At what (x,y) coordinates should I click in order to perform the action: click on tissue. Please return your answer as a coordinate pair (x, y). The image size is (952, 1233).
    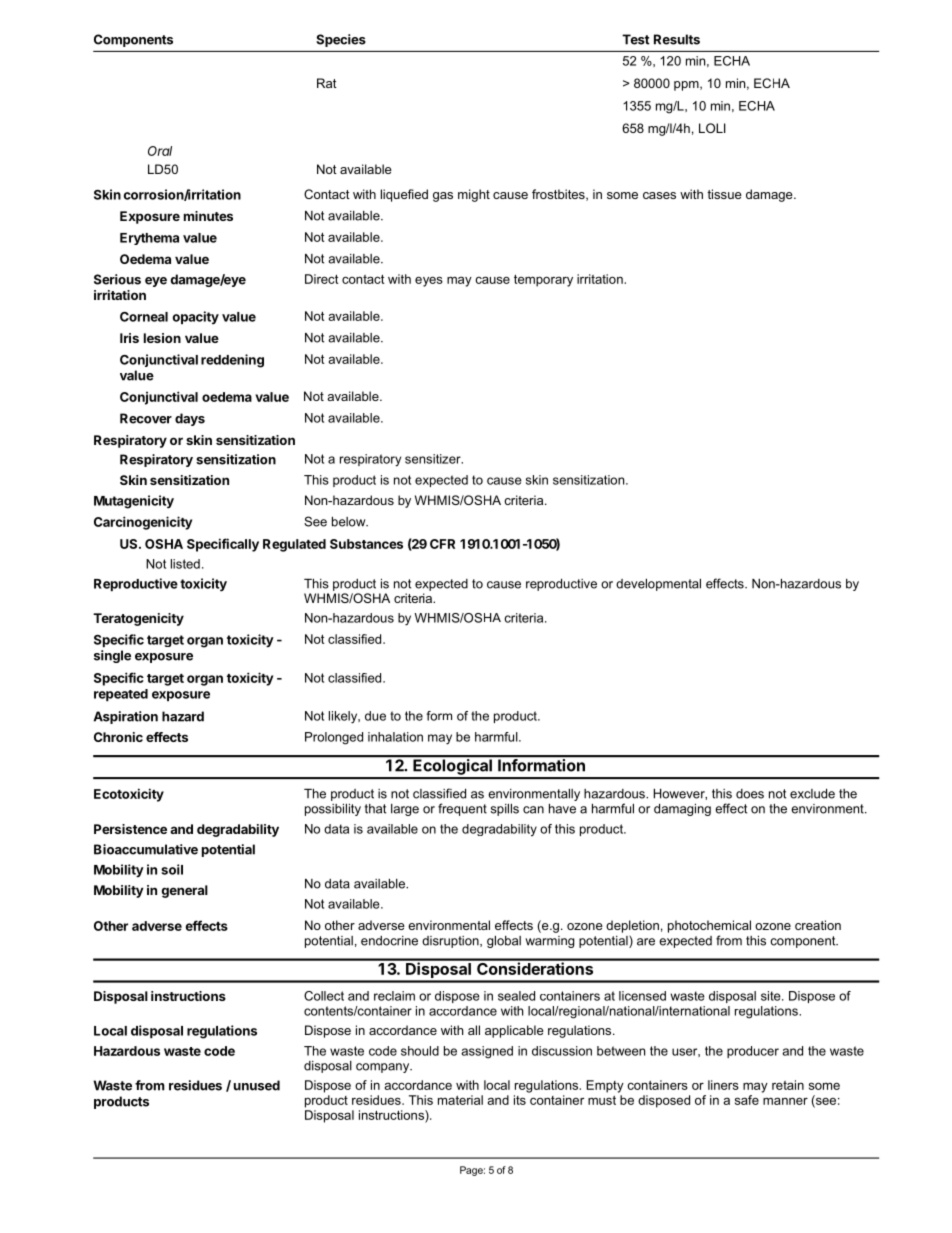
    Looking at the image, I should click on (724, 194).
